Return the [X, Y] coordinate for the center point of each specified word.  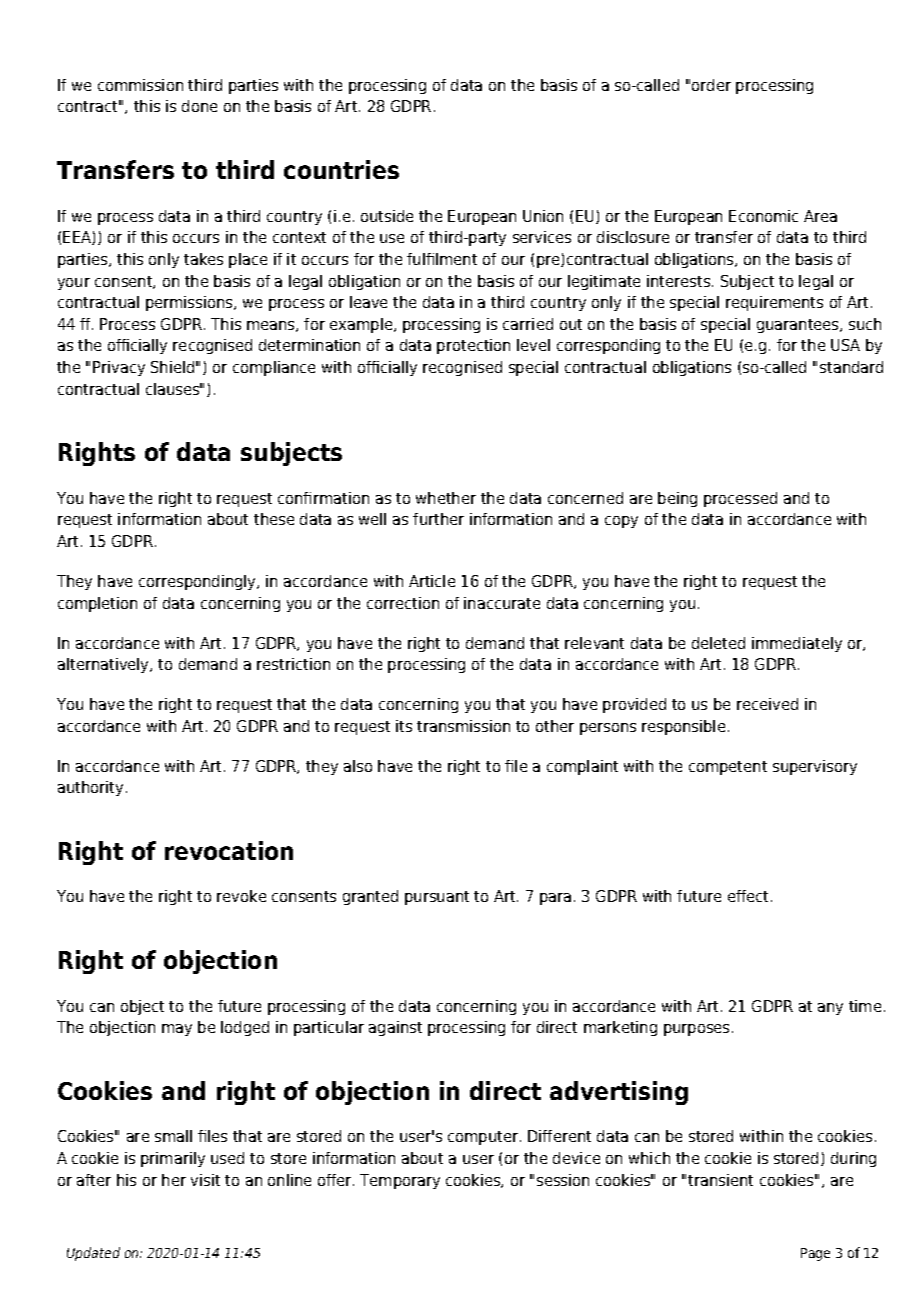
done [199, 106]
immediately [797, 644]
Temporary [400, 1181]
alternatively [105, 665]
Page [815, 1254]
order [711, 85]
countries [341, 169]
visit [205, 1180]
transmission [463, 726]
